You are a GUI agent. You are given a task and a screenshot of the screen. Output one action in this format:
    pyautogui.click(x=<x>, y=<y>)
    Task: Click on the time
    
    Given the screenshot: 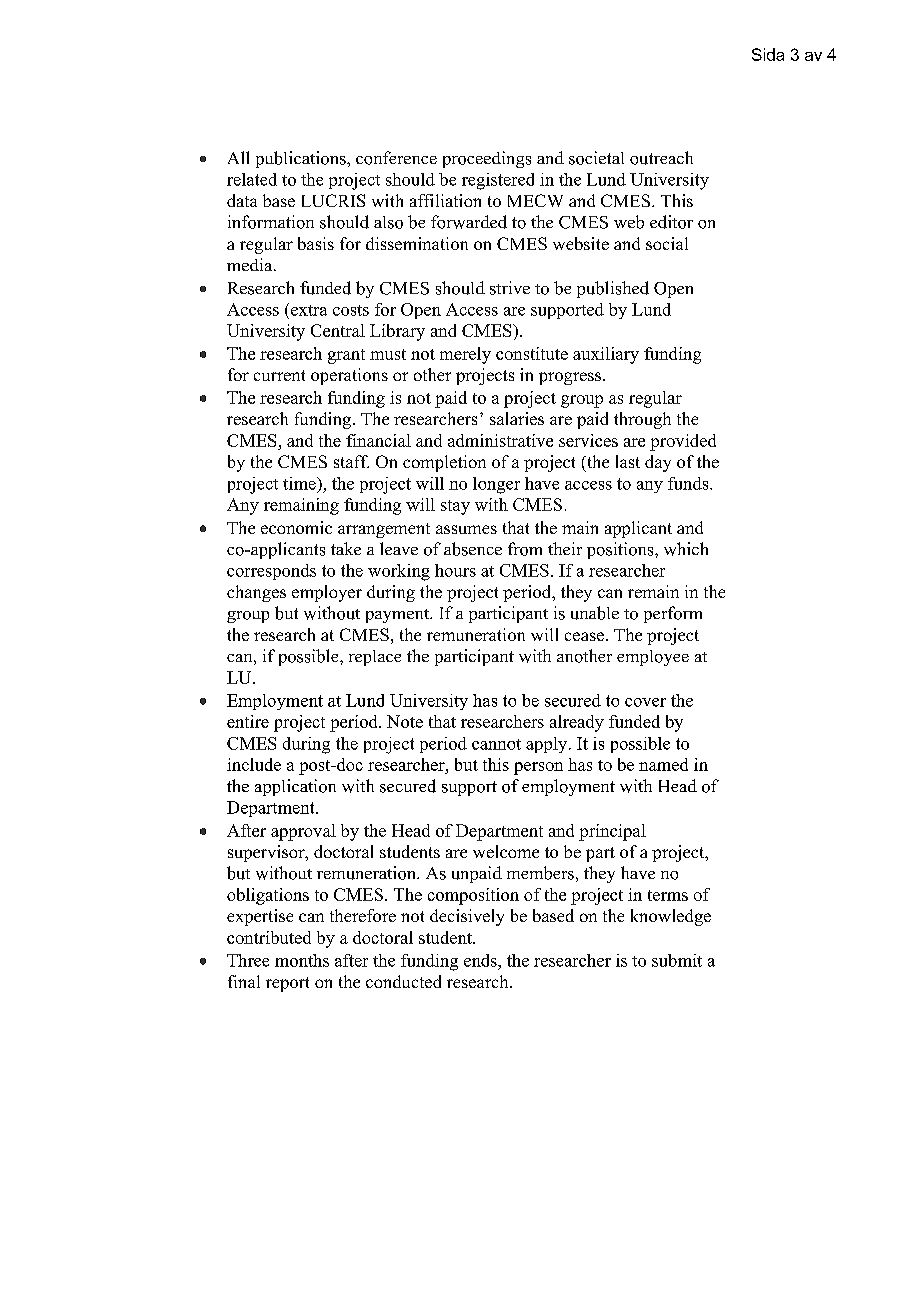 What is the action you would take?
    pyautogui.click(x=300, y=483)
